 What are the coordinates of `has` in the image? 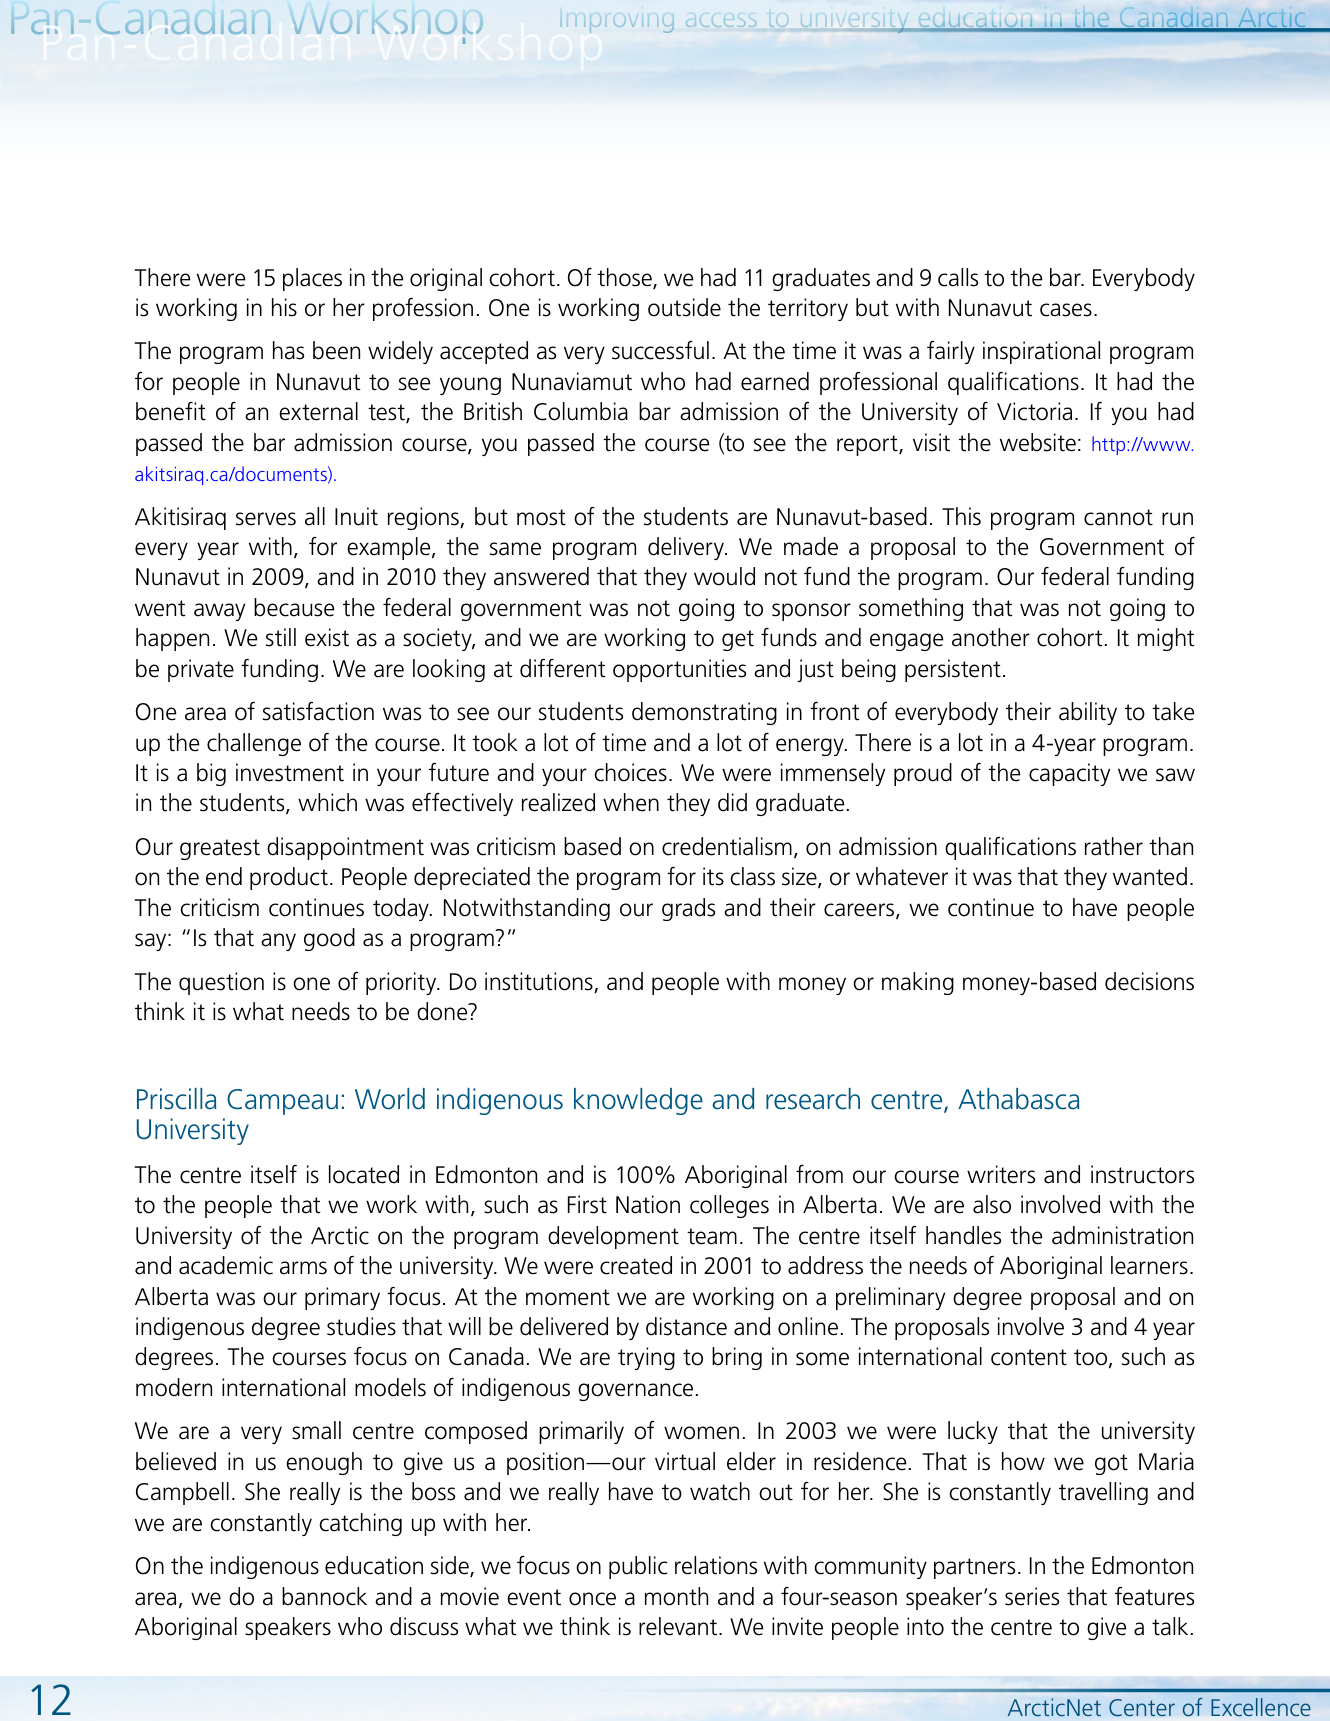 It's located at (288, 350).
